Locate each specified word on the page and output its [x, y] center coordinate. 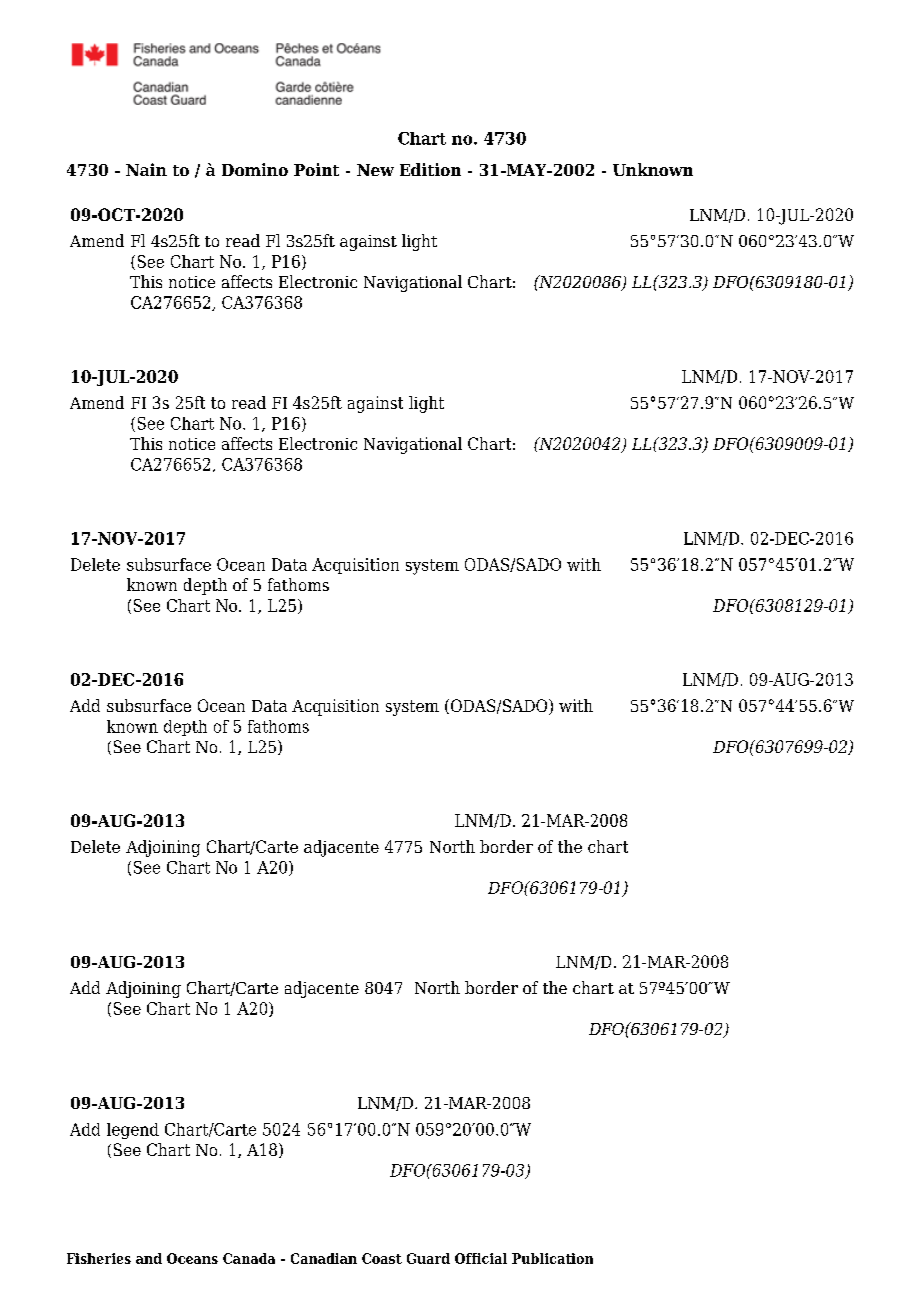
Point [316, 169]
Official [481, 1258]
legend [133, 1131]
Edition [430, 169]
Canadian [324, 1258]
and [149, 1258]
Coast [382, 1258]
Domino [255, 169]
